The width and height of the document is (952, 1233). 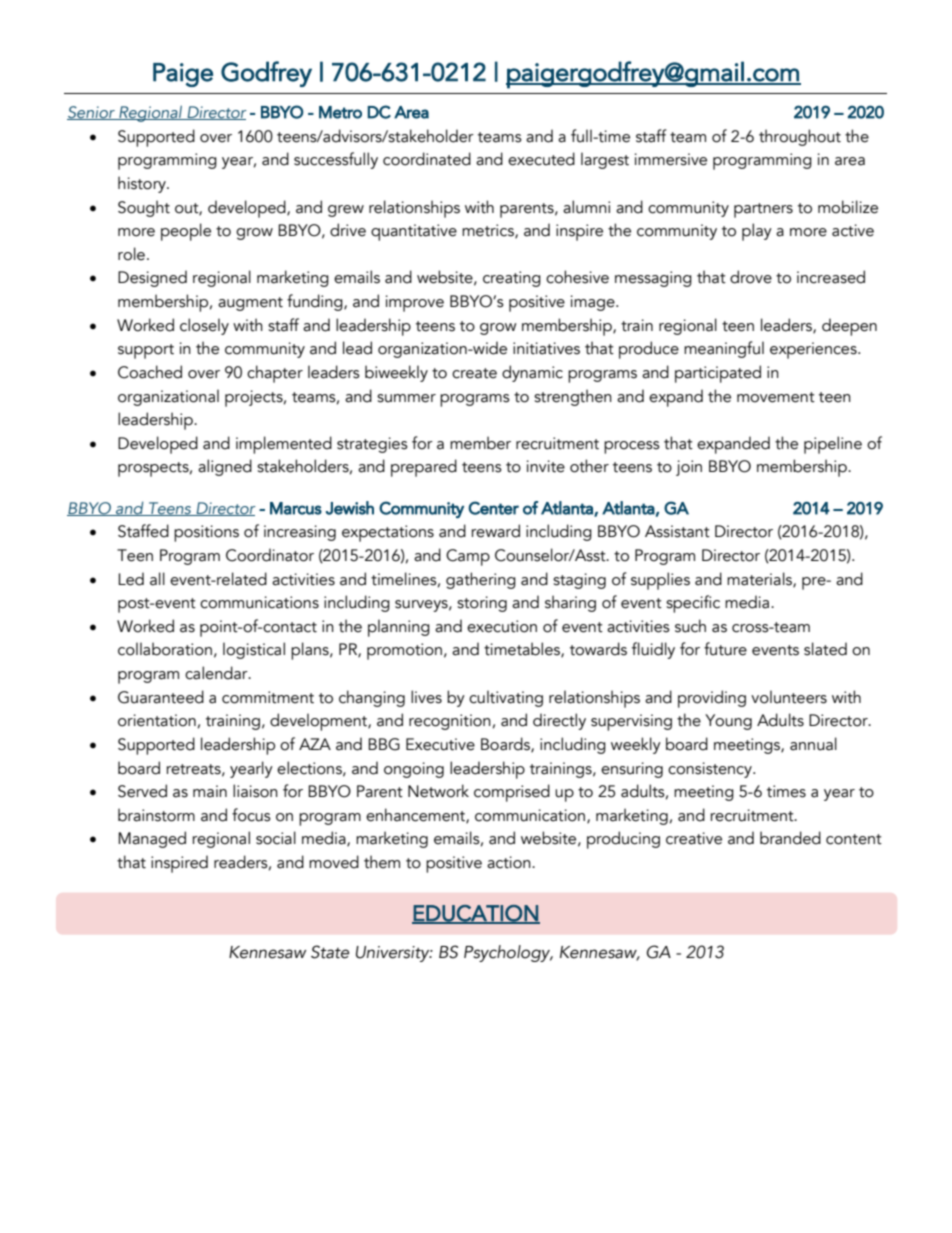 I want to click on recognition, so click(x=450, y=722).
